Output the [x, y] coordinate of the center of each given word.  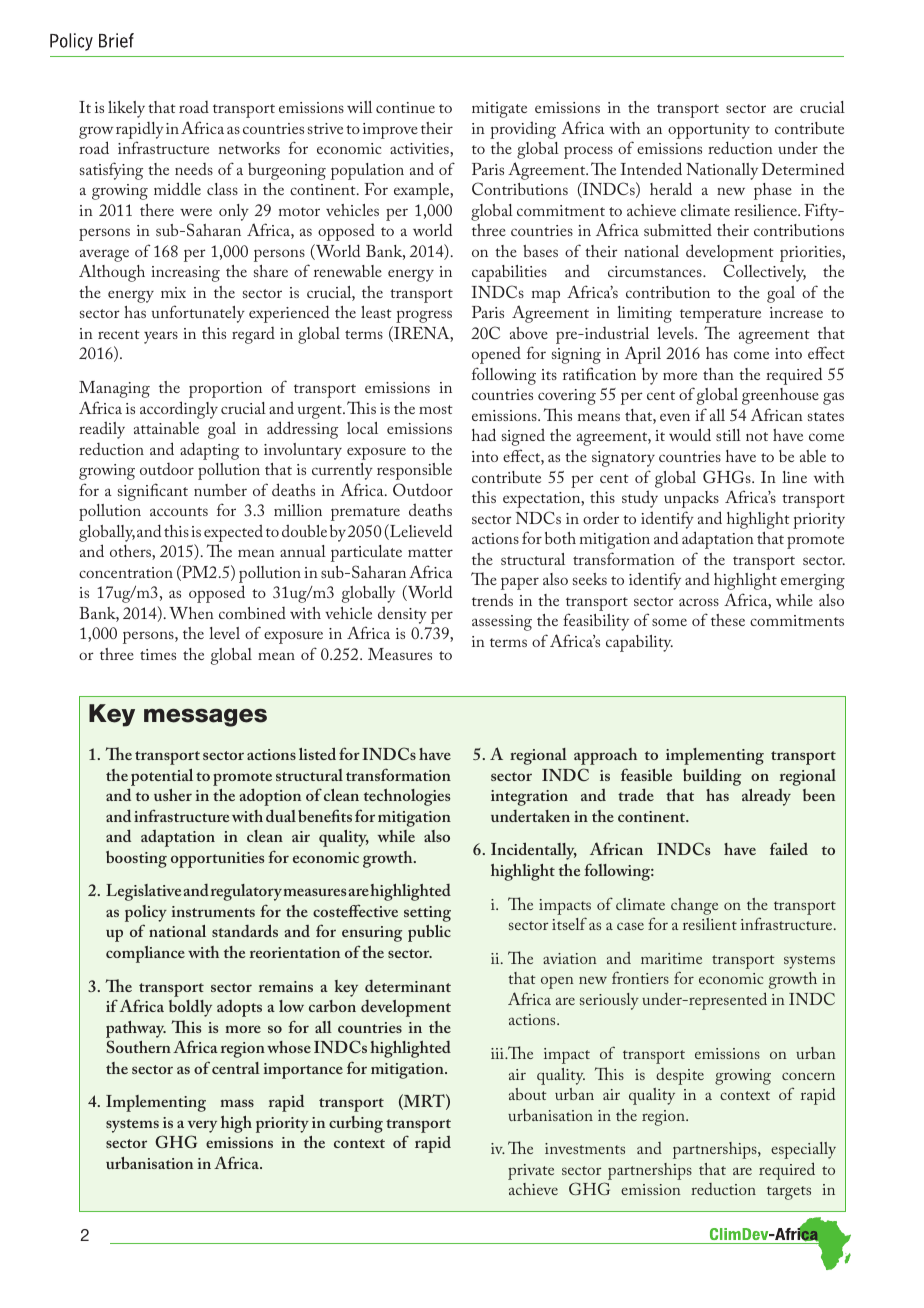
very [202, 1128]
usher [173, 795]
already [766, 797]
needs [194, 169]
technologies [407, 797]
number [220, 490]
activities [420, 150]
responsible [414, 471]
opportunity [709, 132]
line [794, 477]
